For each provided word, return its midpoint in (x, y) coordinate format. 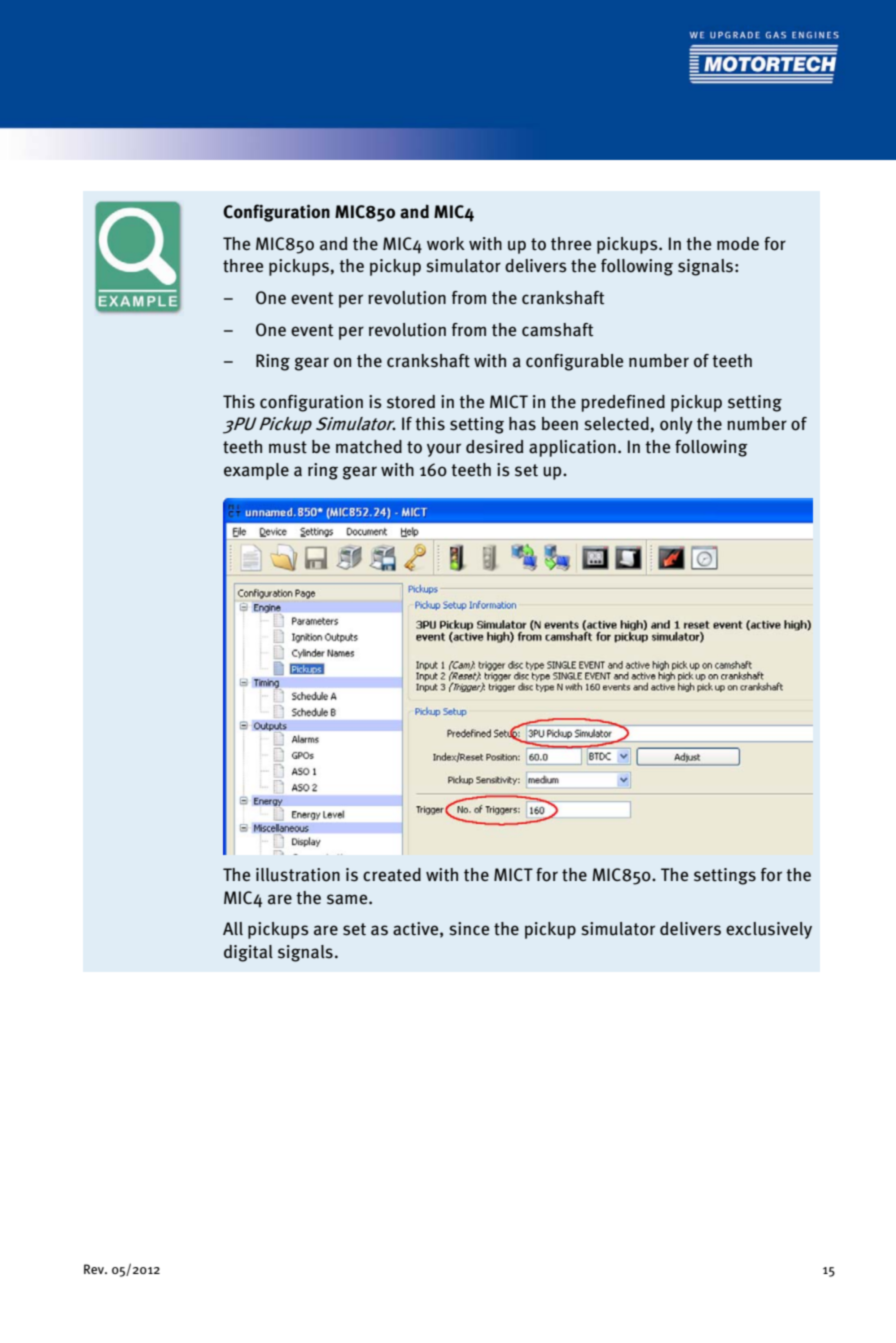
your (444, 450)
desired (494, 447)
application (572, 448)
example (256, 471)
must (288, 447)
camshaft (557, 330)
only (676, 425)
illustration (298, 875)
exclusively (769, 930)
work (446, 244)
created (392, 875)
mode (738, 244)
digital (248, 953)
